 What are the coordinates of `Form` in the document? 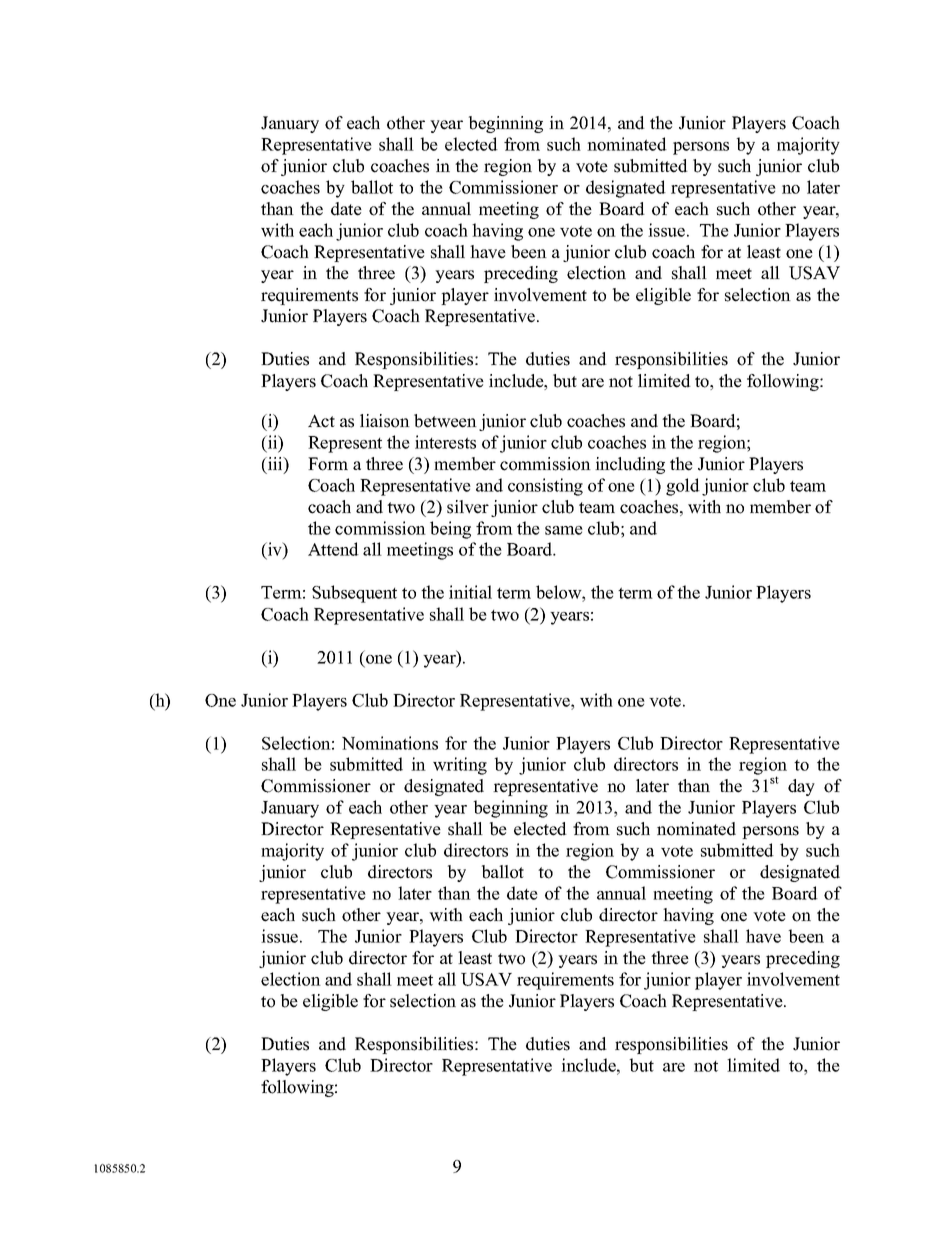 It's located at (328, 464).
